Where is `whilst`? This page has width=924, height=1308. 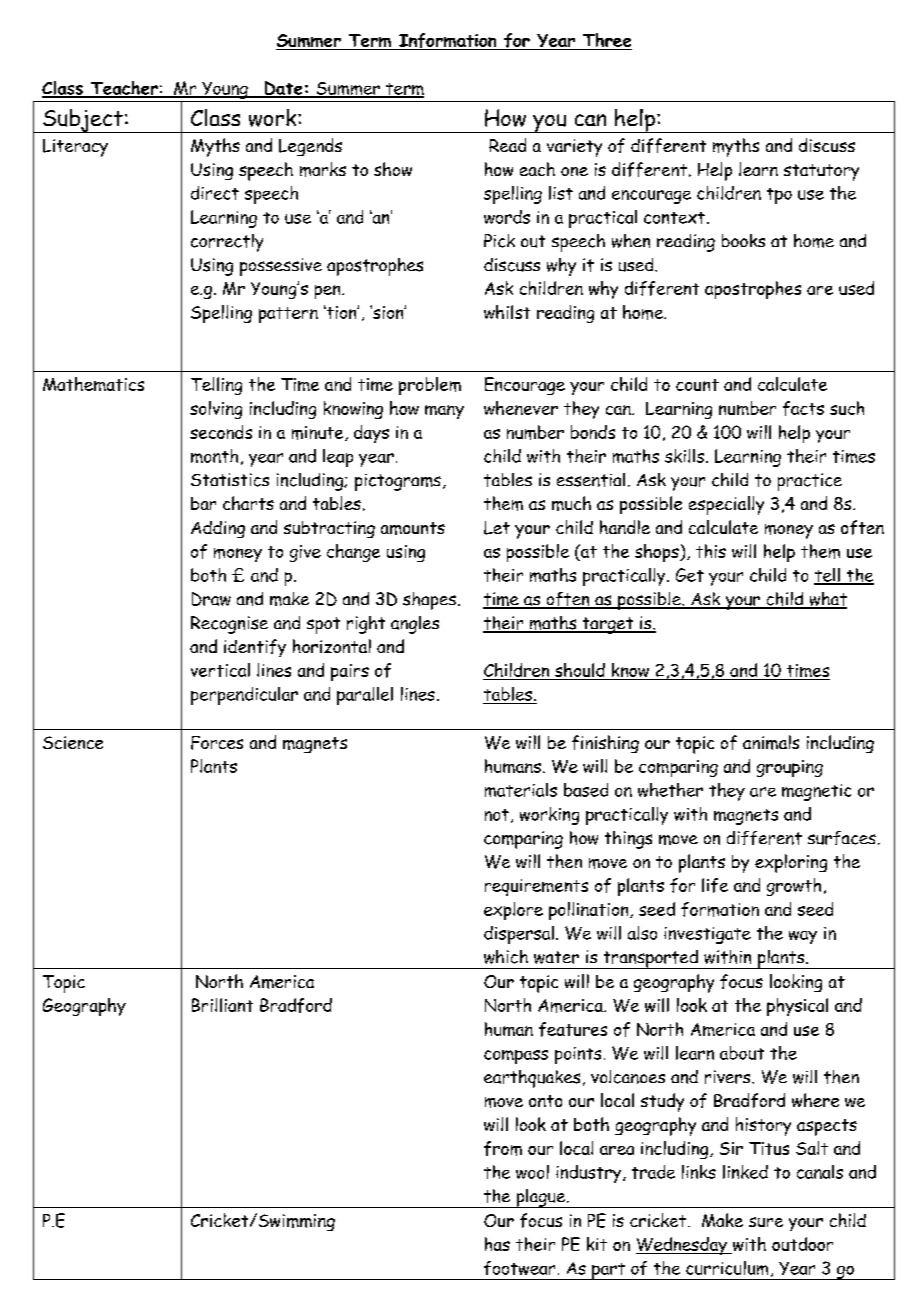 whilst is located at coordinates (507, 312).
